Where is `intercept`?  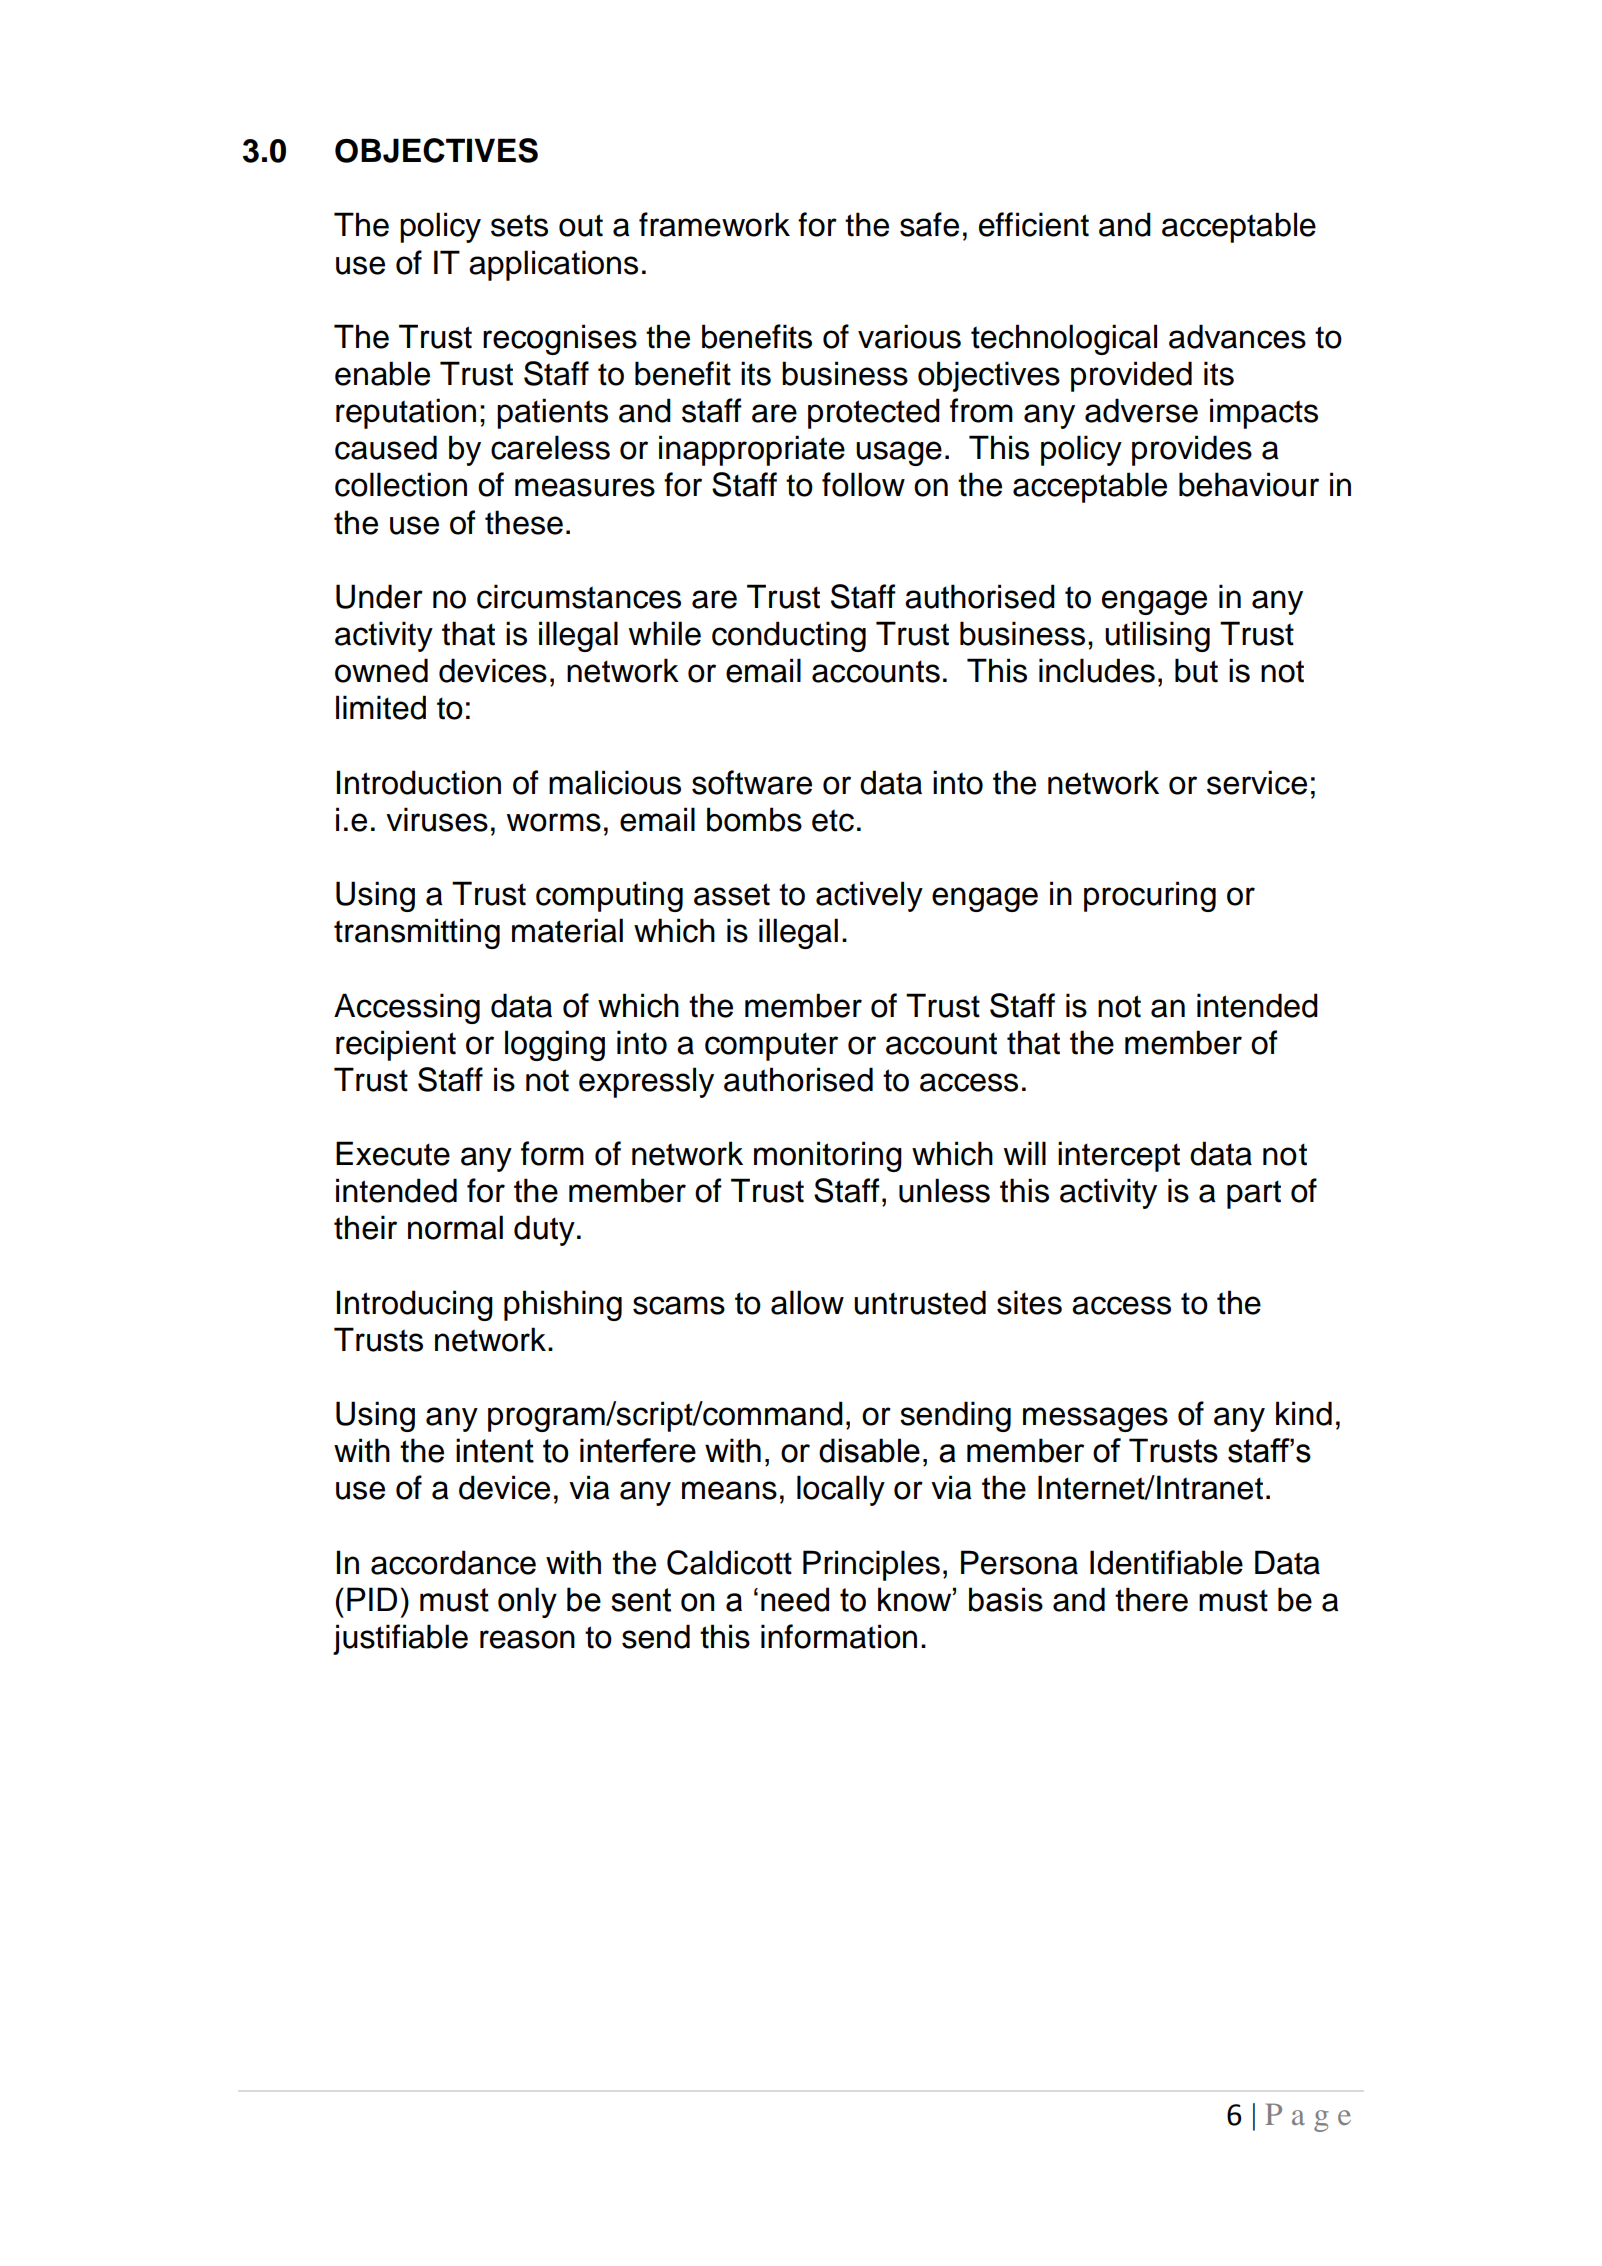 intercept is located at coordinates (1119, 1156).
